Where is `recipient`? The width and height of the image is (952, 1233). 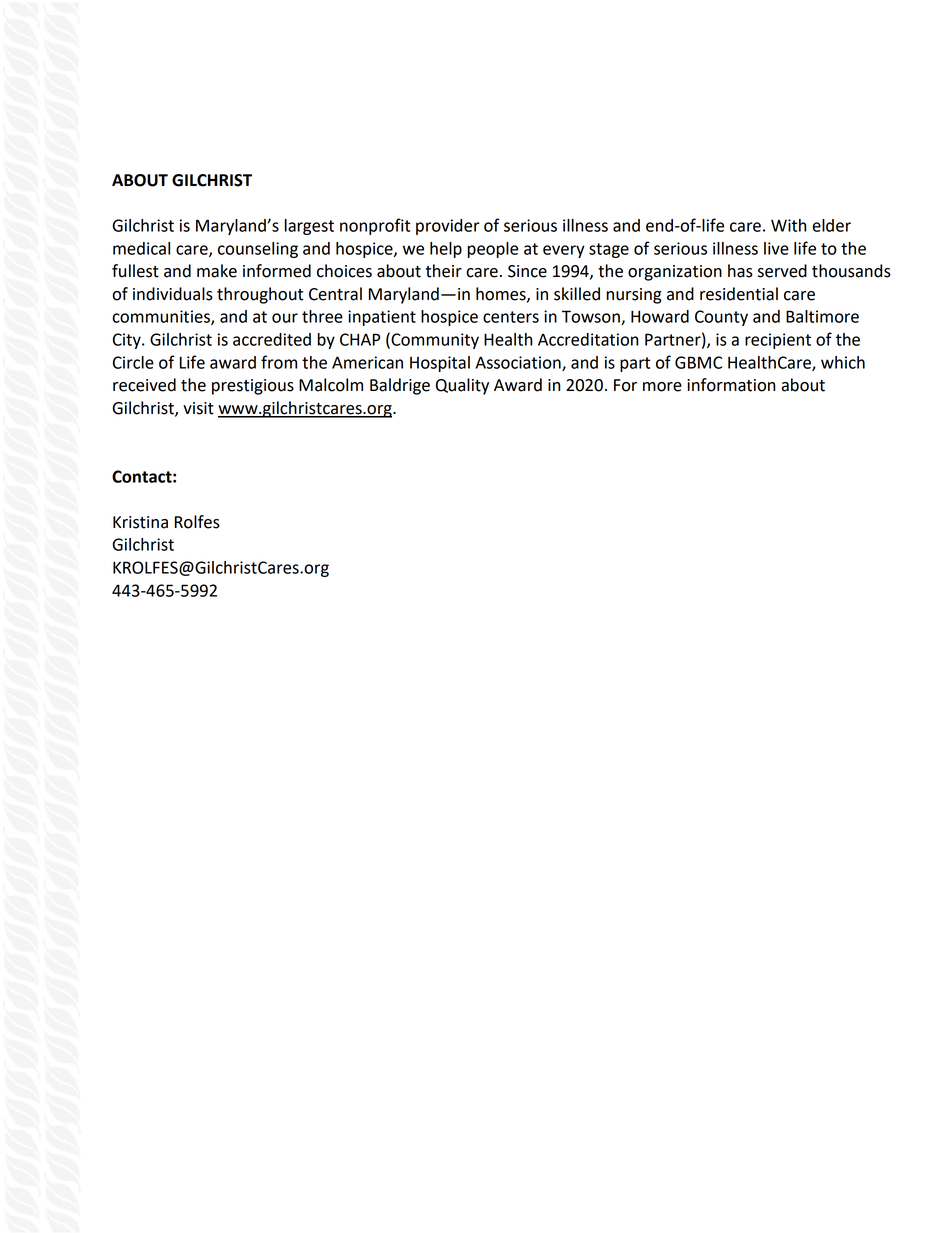
recipient is located at coordinates (778, 341).
